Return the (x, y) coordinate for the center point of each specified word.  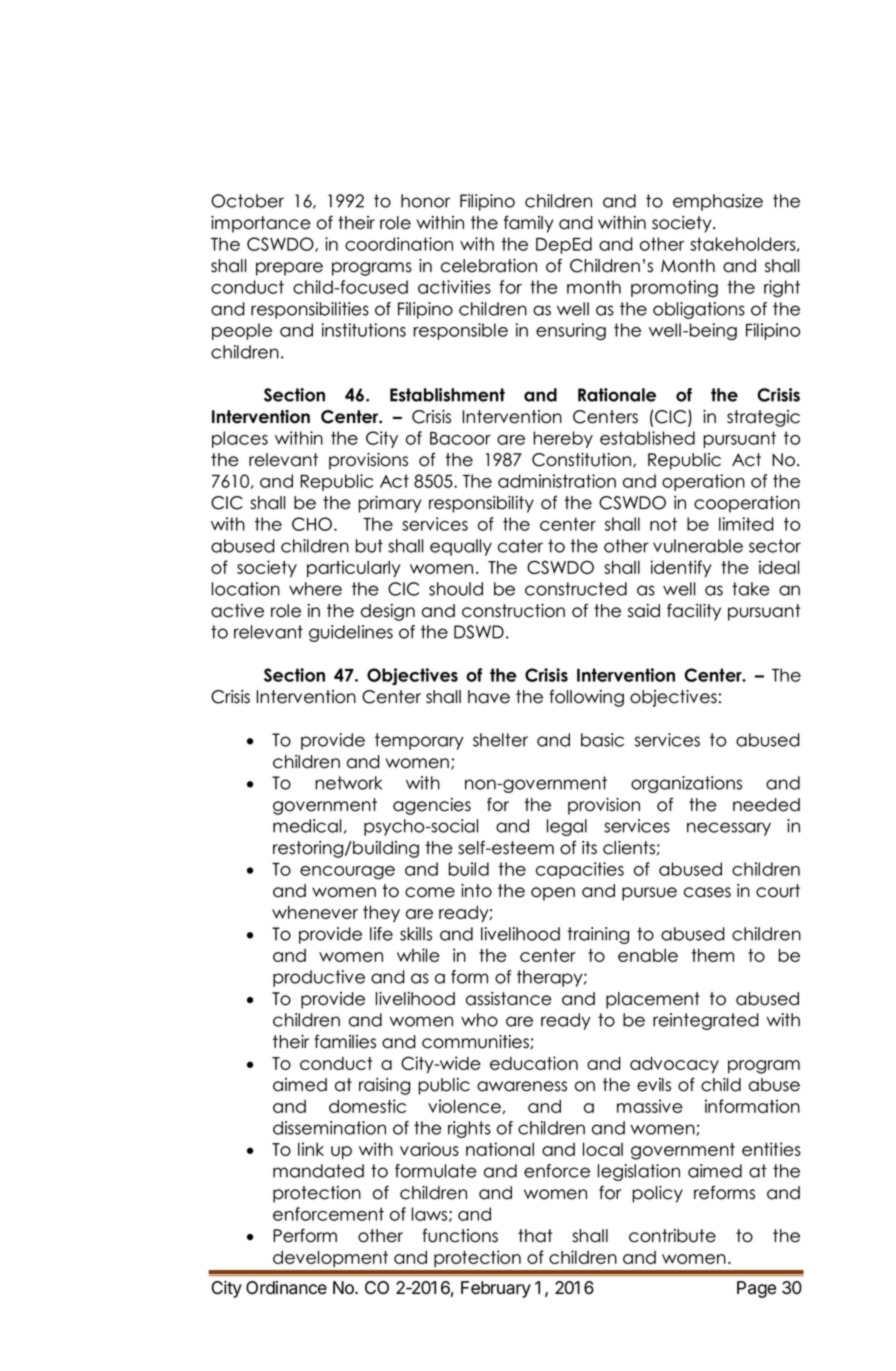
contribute (672, 1236)
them (713, 955)
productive (319, 978)
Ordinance (286, 1288)
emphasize (718, 202)
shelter (500, 740)
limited (746, 524)
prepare (289, 269)
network (348, 783)
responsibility (481, 504)
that (535, 1236)
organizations (686, 784)
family (528, 224)
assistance (509, 999)
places (240, 439)
